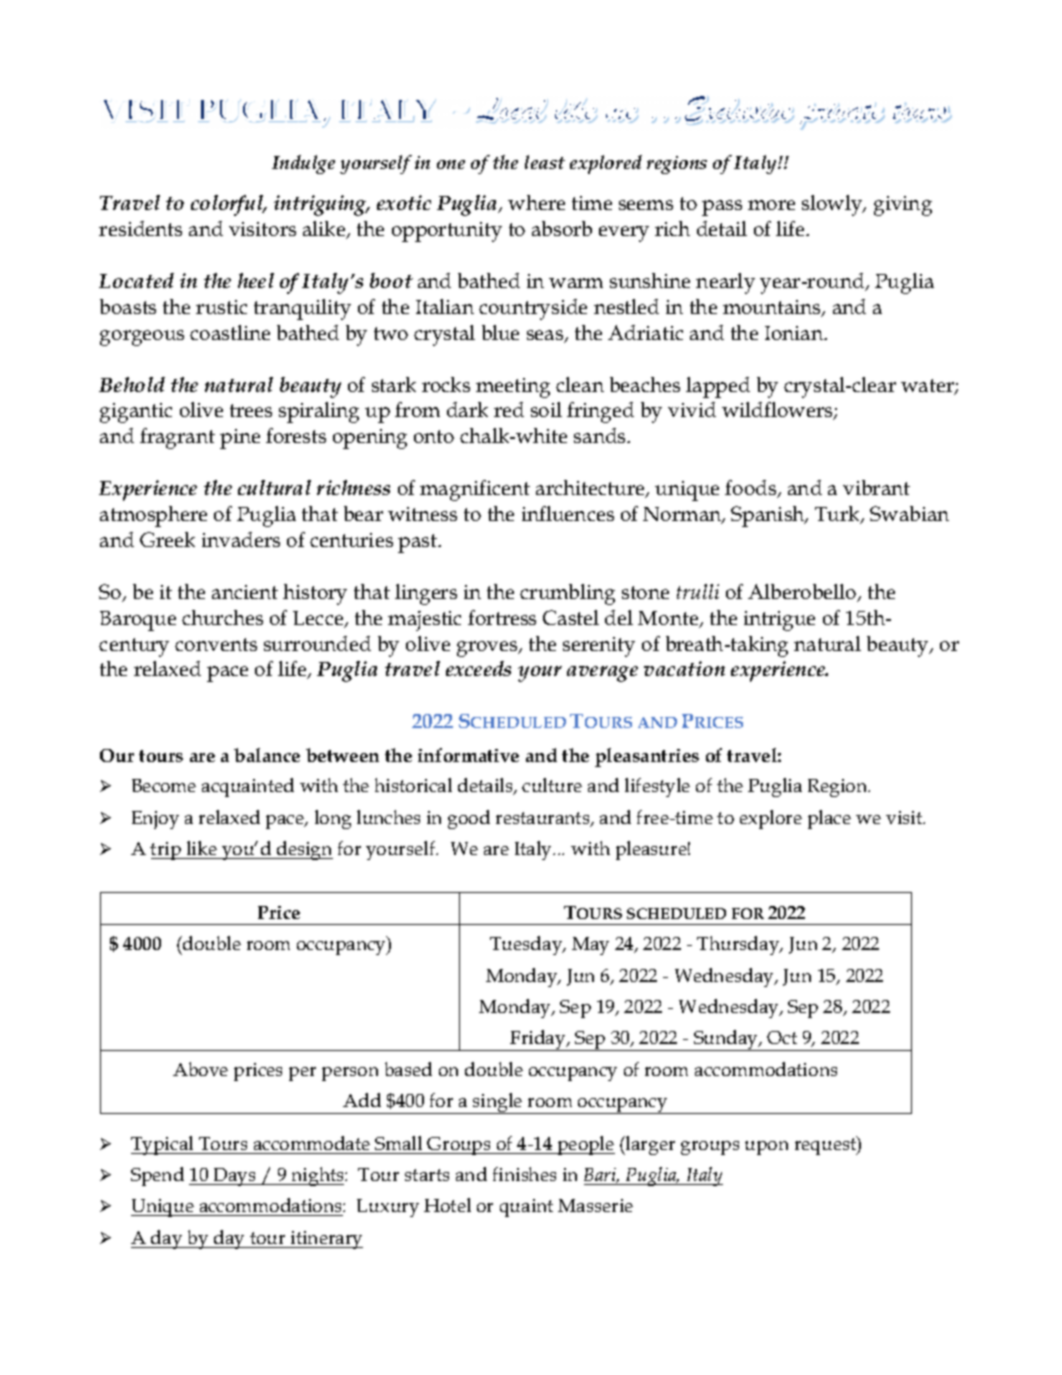  Describe the element at coordinates (829, 819) in the document. I see `place` at that location.
